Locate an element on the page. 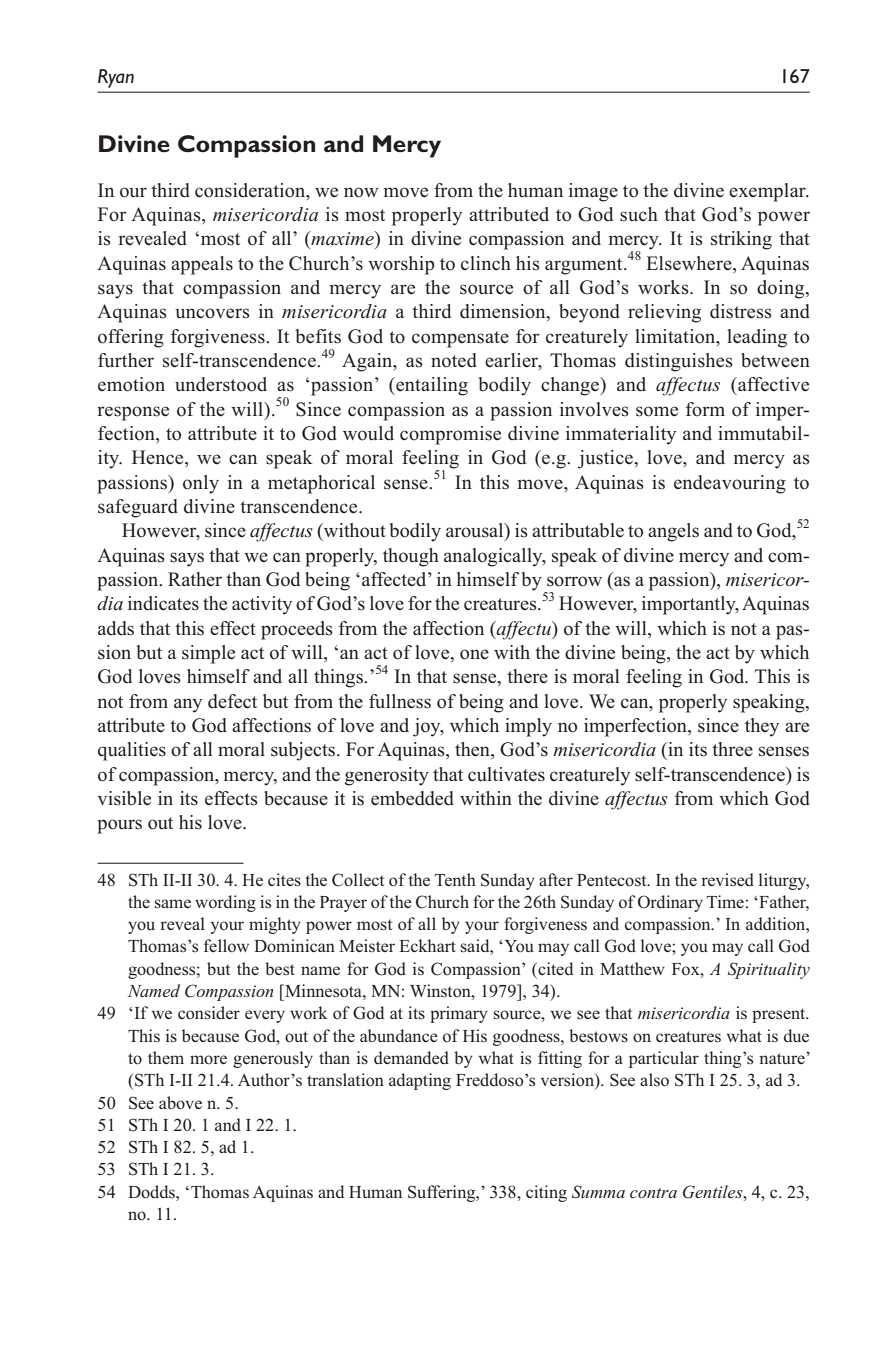 This page has height=1345, width=896. embedded is located at coordinates (412, 798).
